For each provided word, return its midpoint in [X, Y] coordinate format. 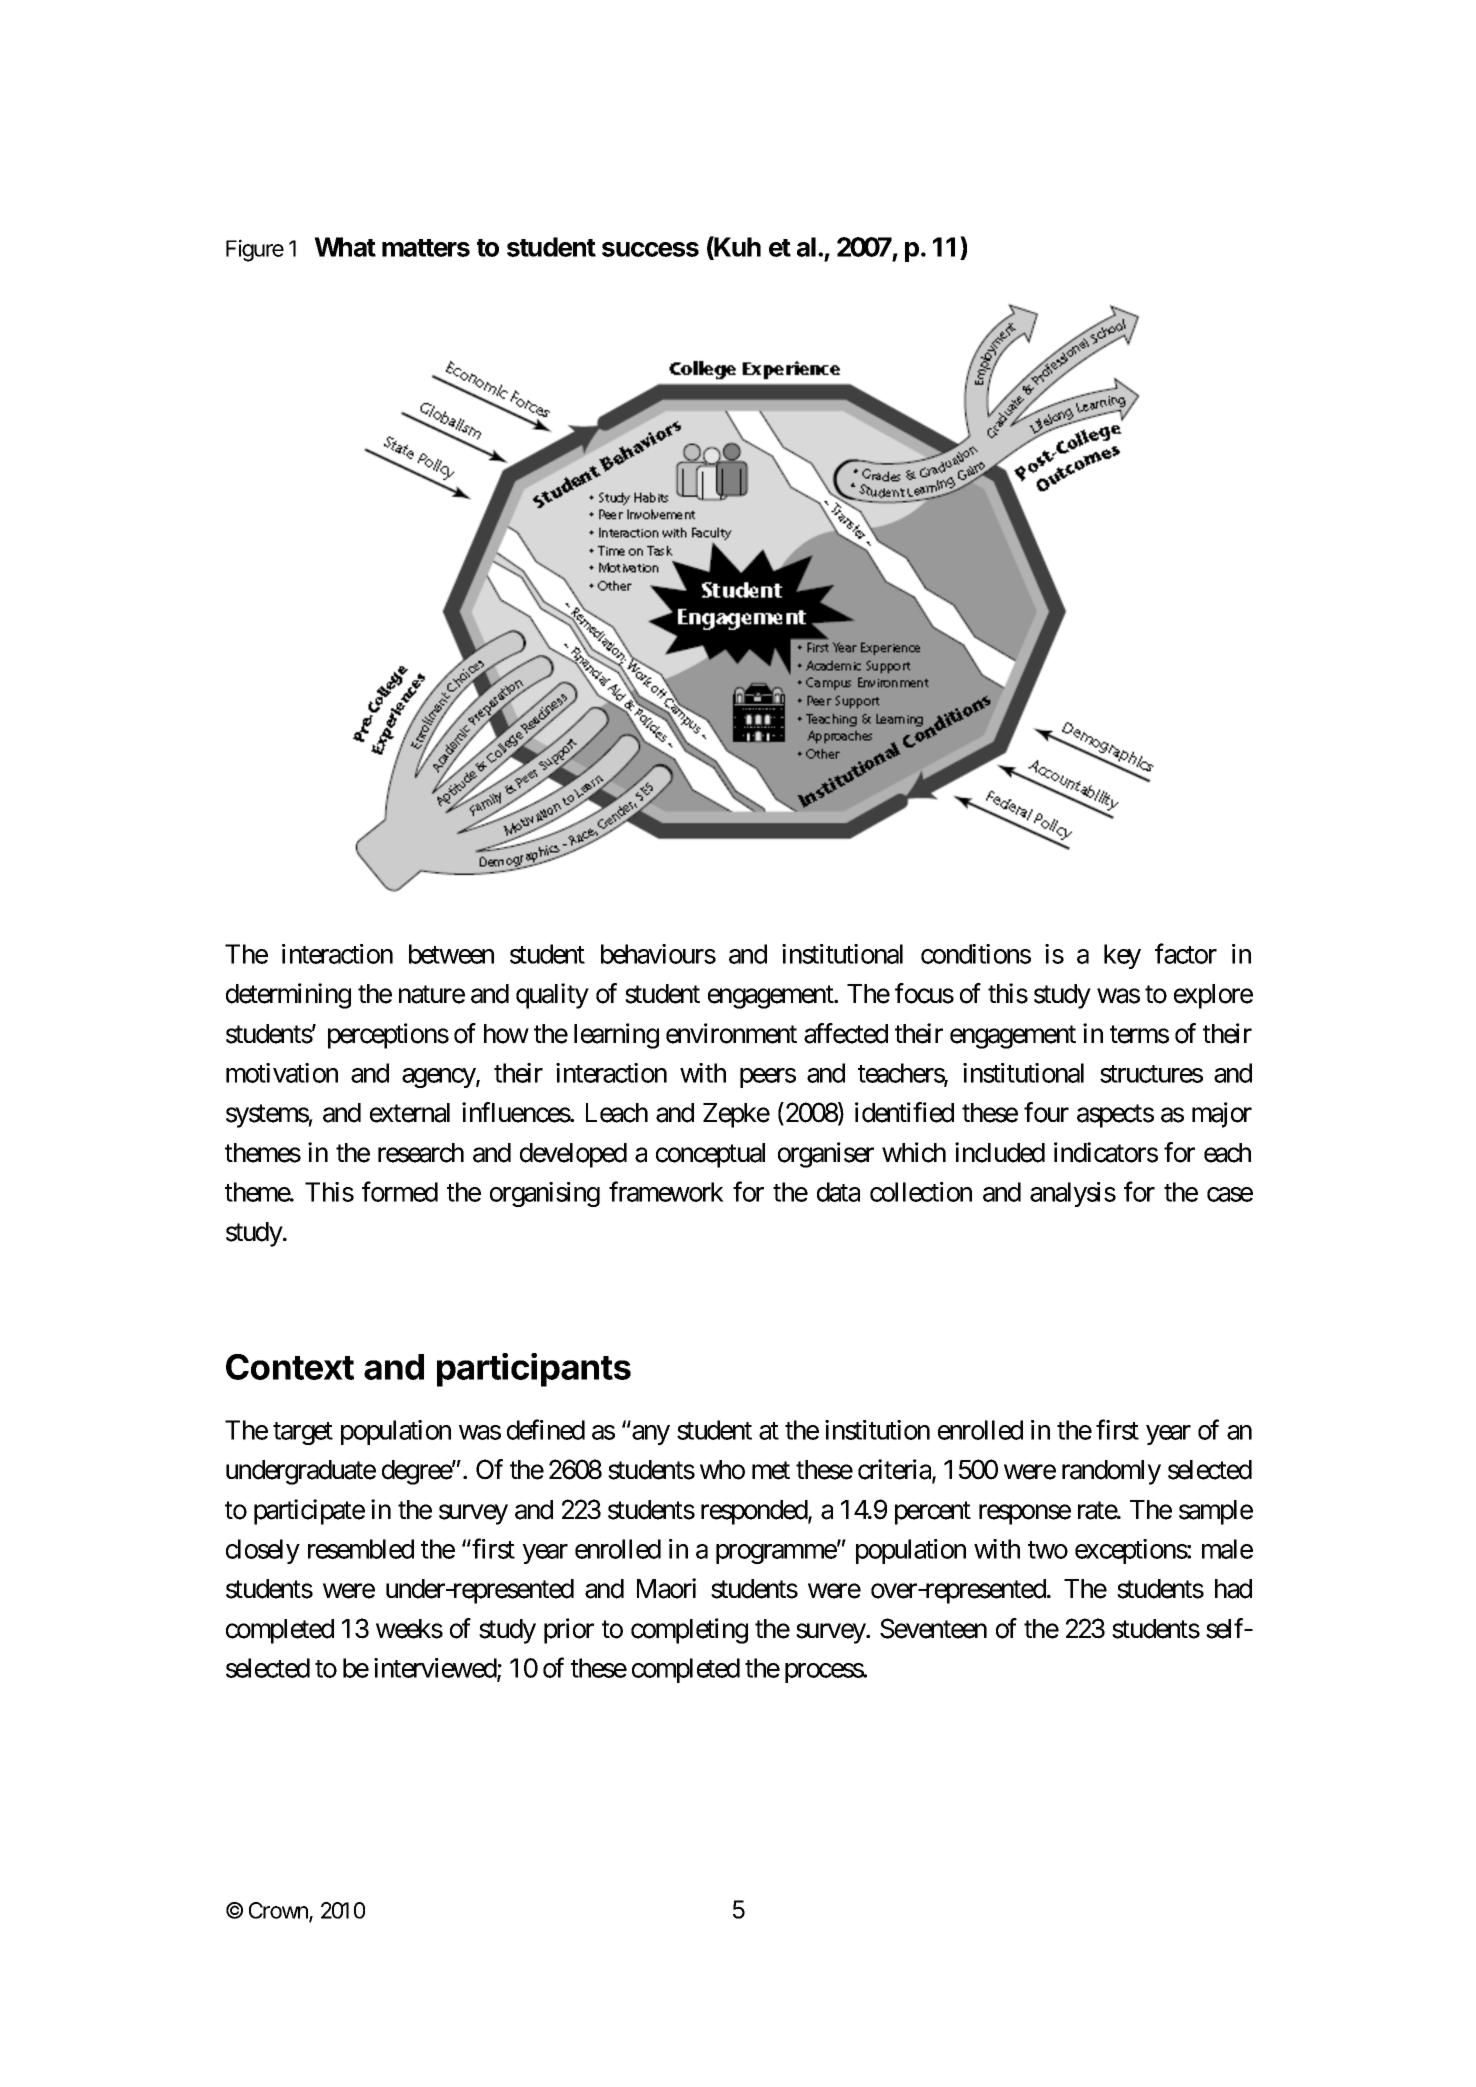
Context [290, 1367]
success [650, 249]
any [651, 1435]
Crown [279, 1911]
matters [426, 248]
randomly [1111, 1472]
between [451, 954]
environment [731, 1033]
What [345, 247]
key [1122, 956]
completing [689, 1631]
